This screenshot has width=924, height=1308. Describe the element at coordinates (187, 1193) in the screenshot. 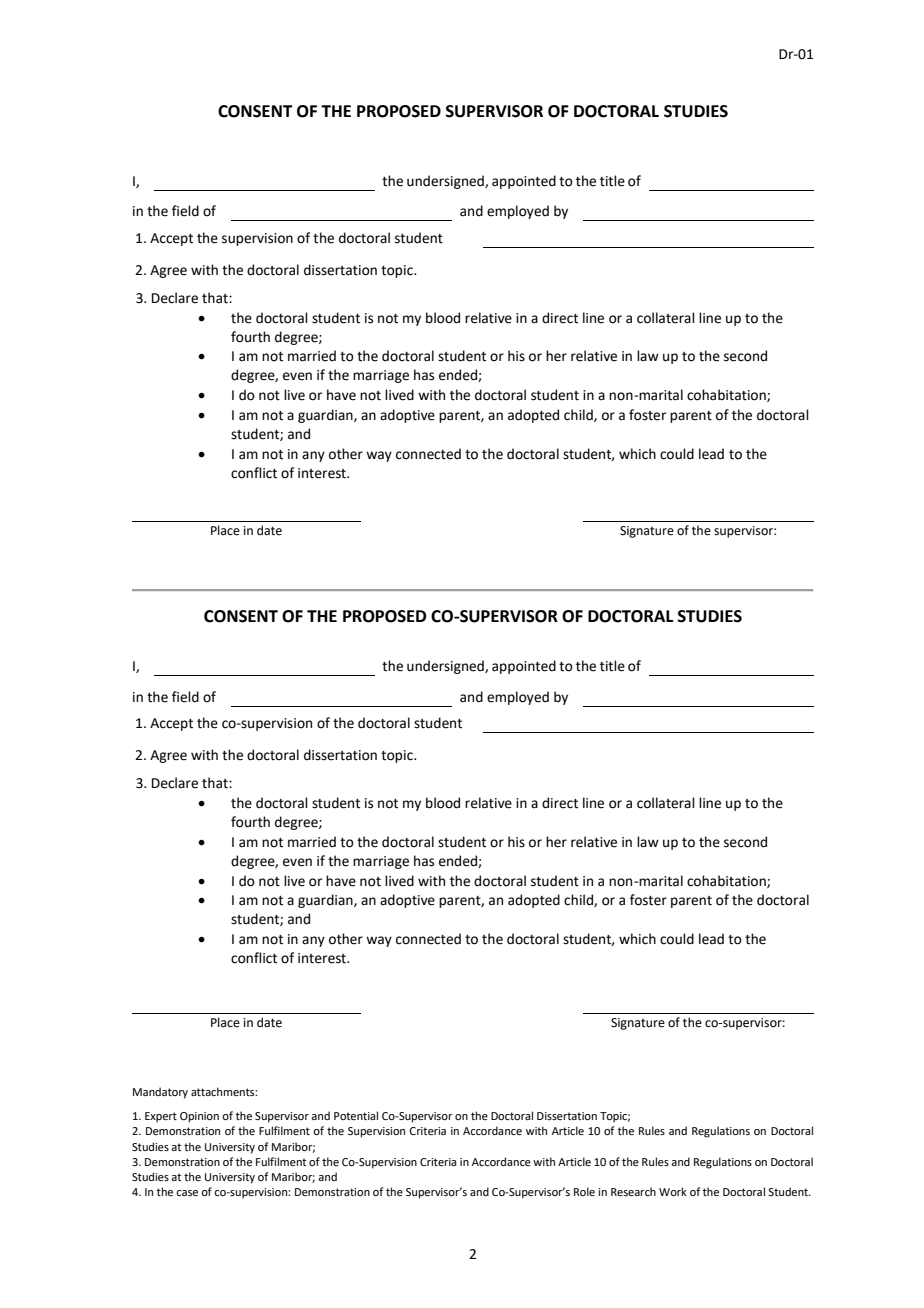

I see `case` at that location.
